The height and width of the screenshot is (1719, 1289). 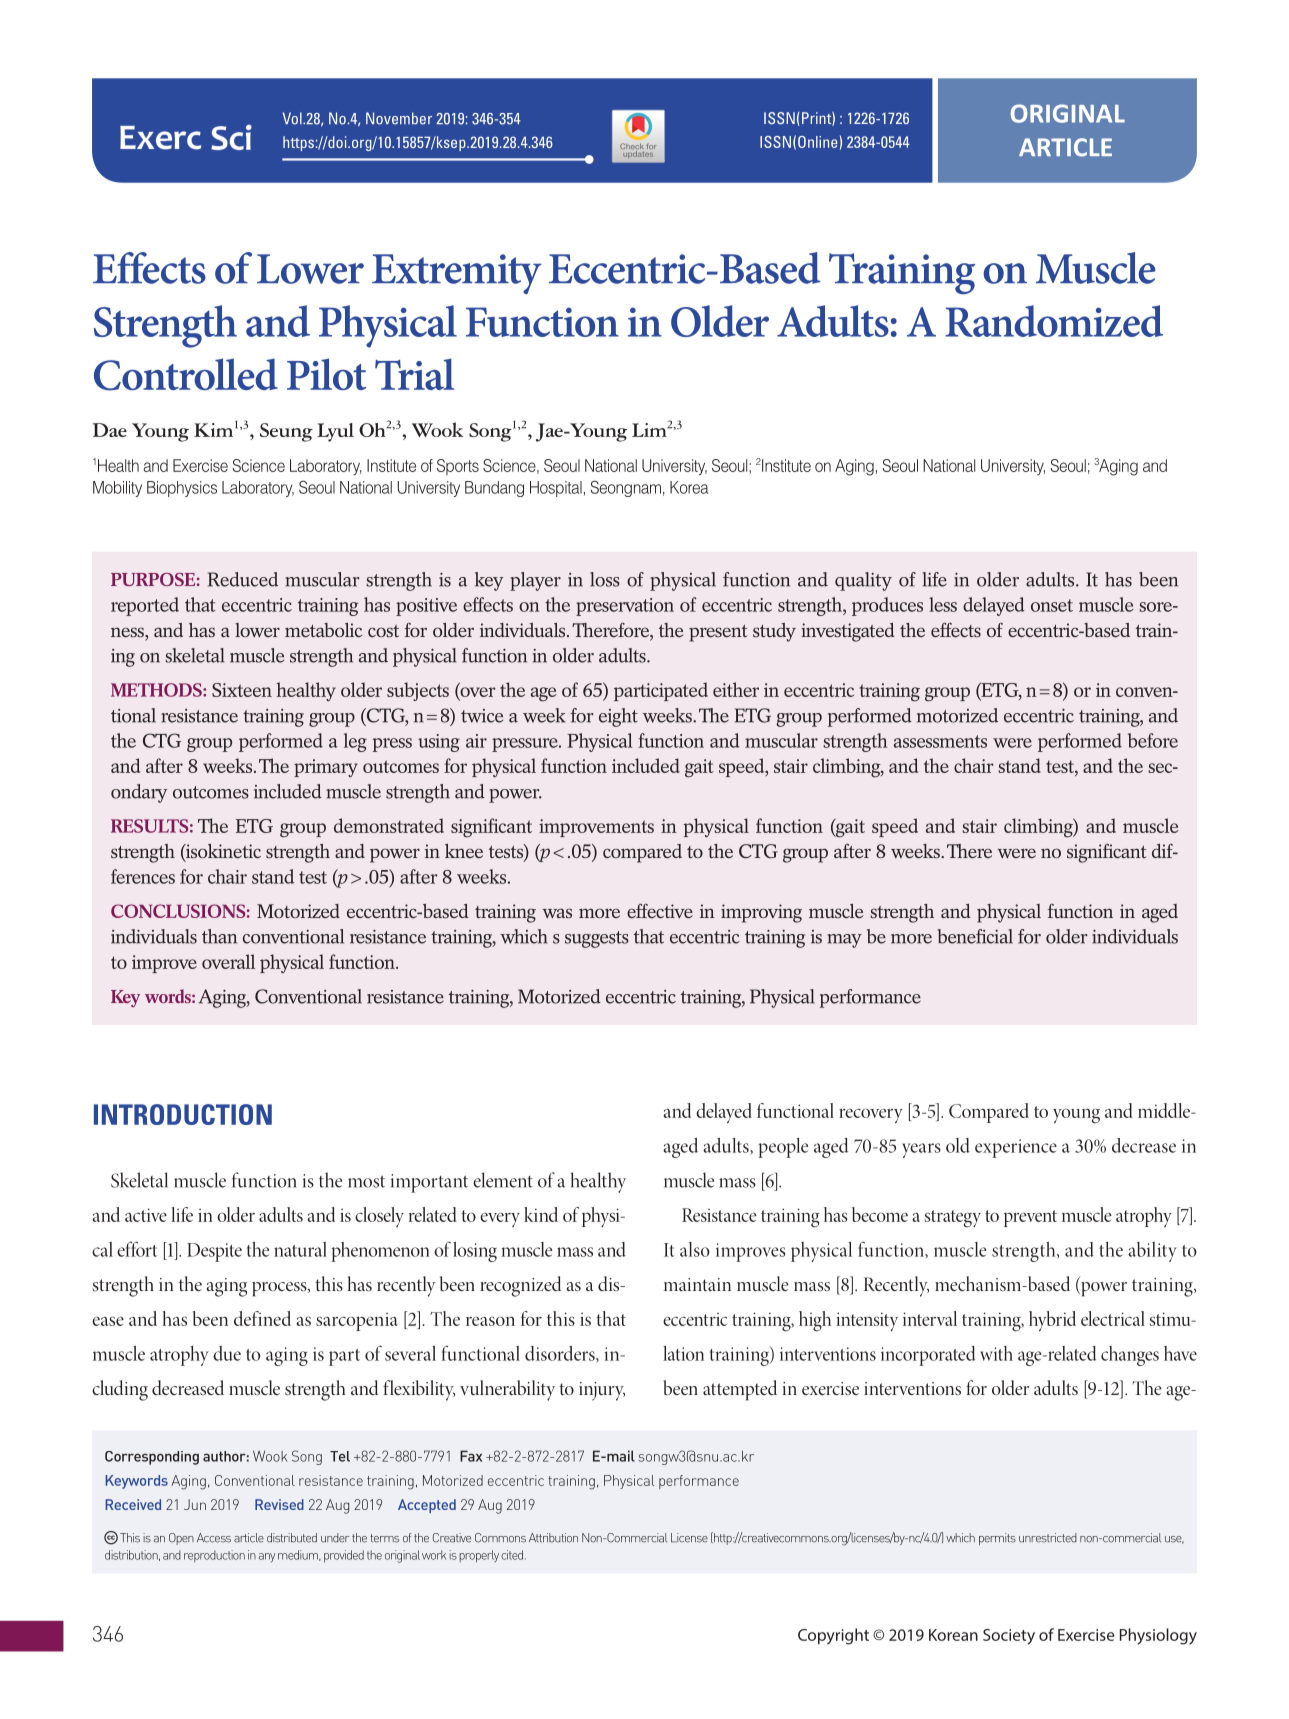 I want to click on November, so click(x=399, y=118).
